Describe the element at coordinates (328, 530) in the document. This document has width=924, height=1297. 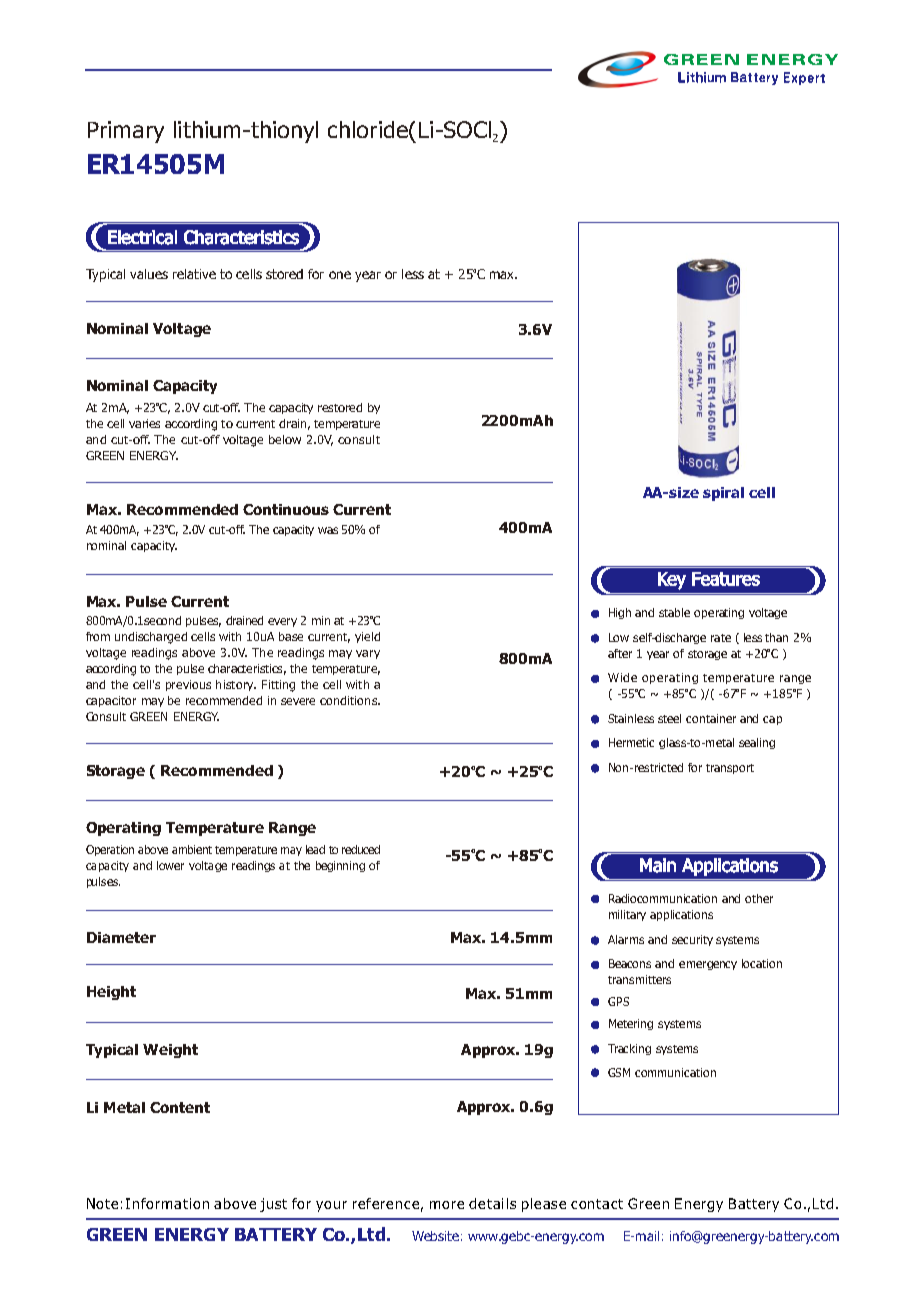
I see `was` at that location.
